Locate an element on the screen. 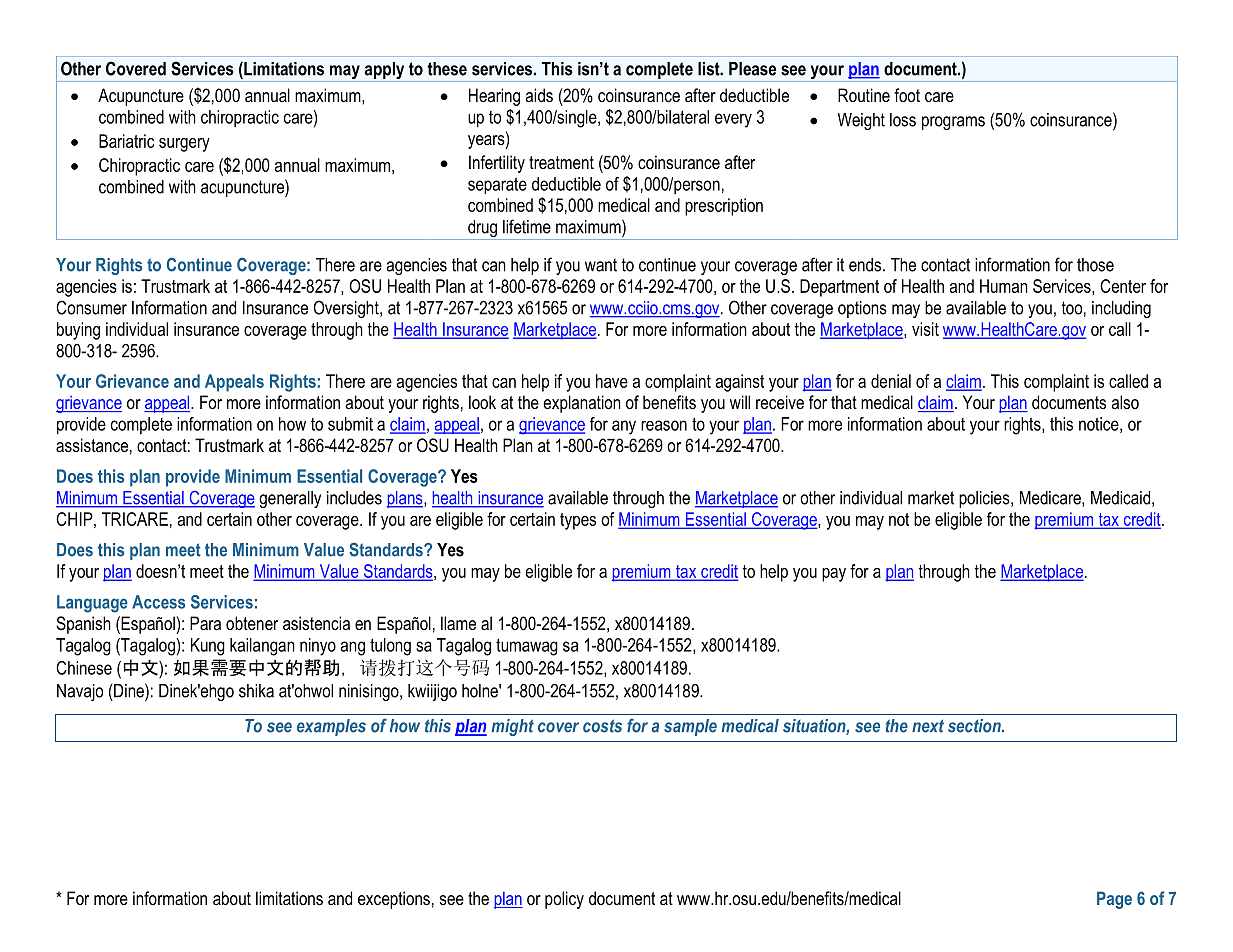  surgery is located at coordinates (184, 145).
